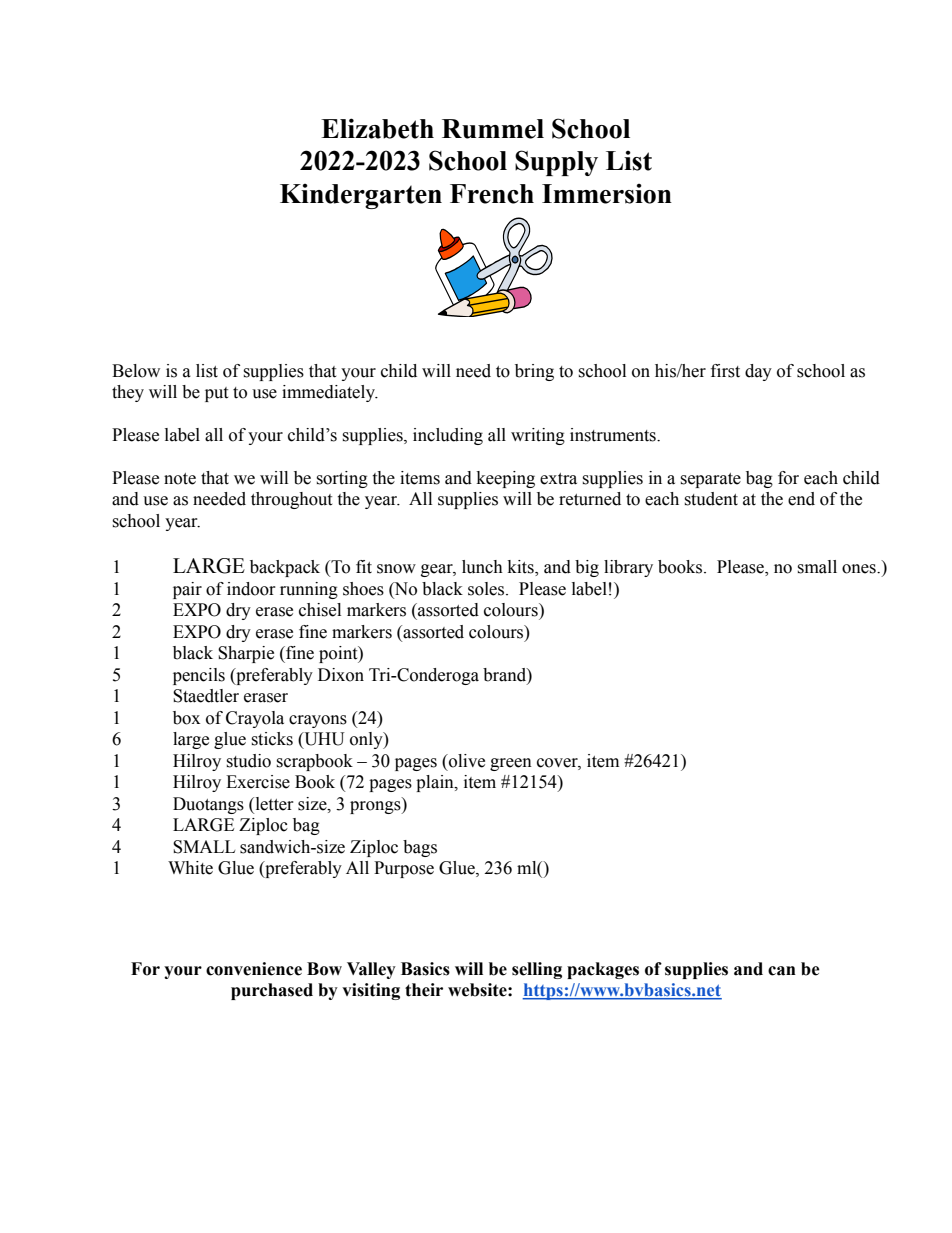  What do you see at coordinates (860, 569) in the screenshot?
I see `ones` at bounding box center [860, 569].
